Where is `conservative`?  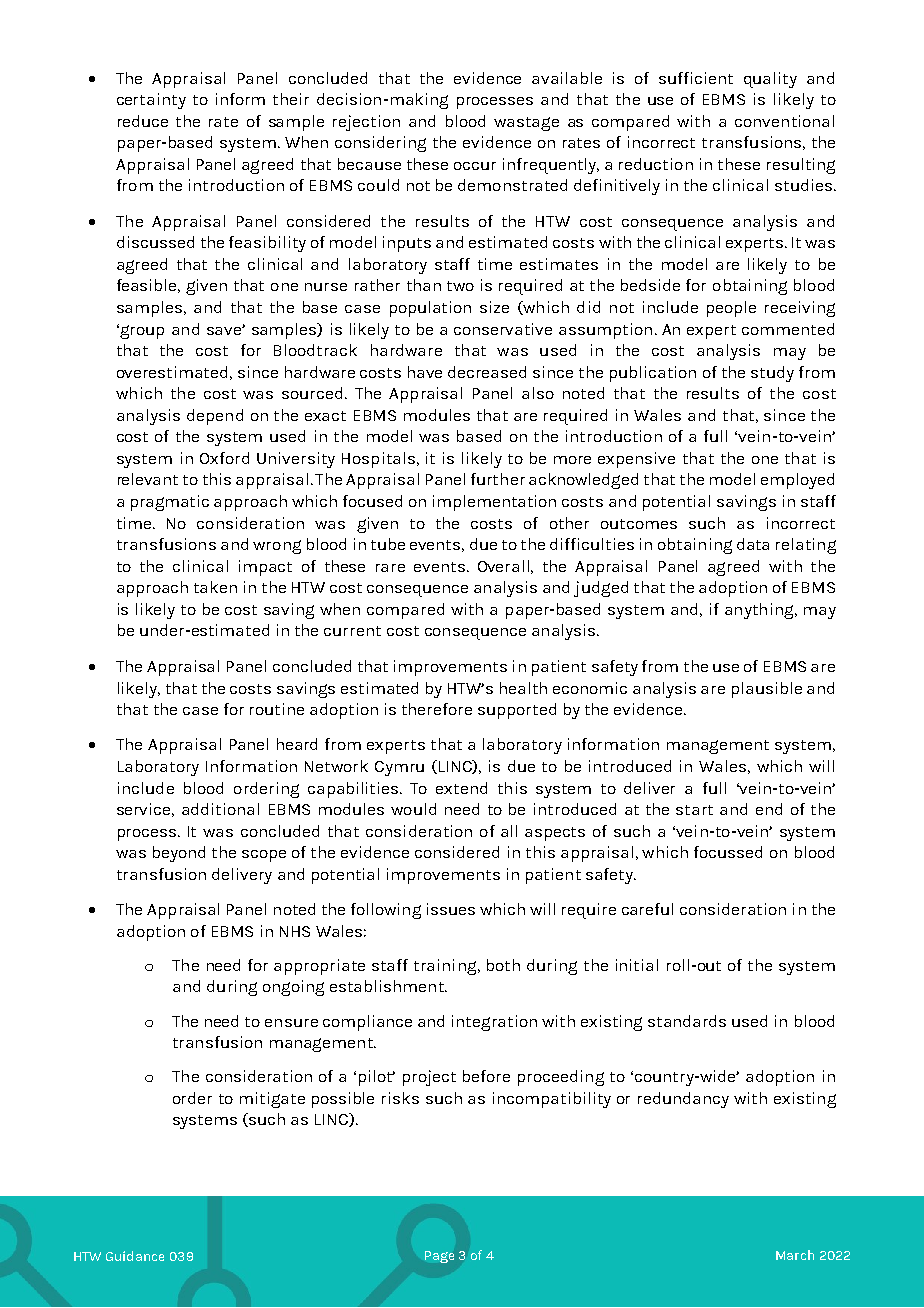
conservative is located at coordinates (503, 329).
